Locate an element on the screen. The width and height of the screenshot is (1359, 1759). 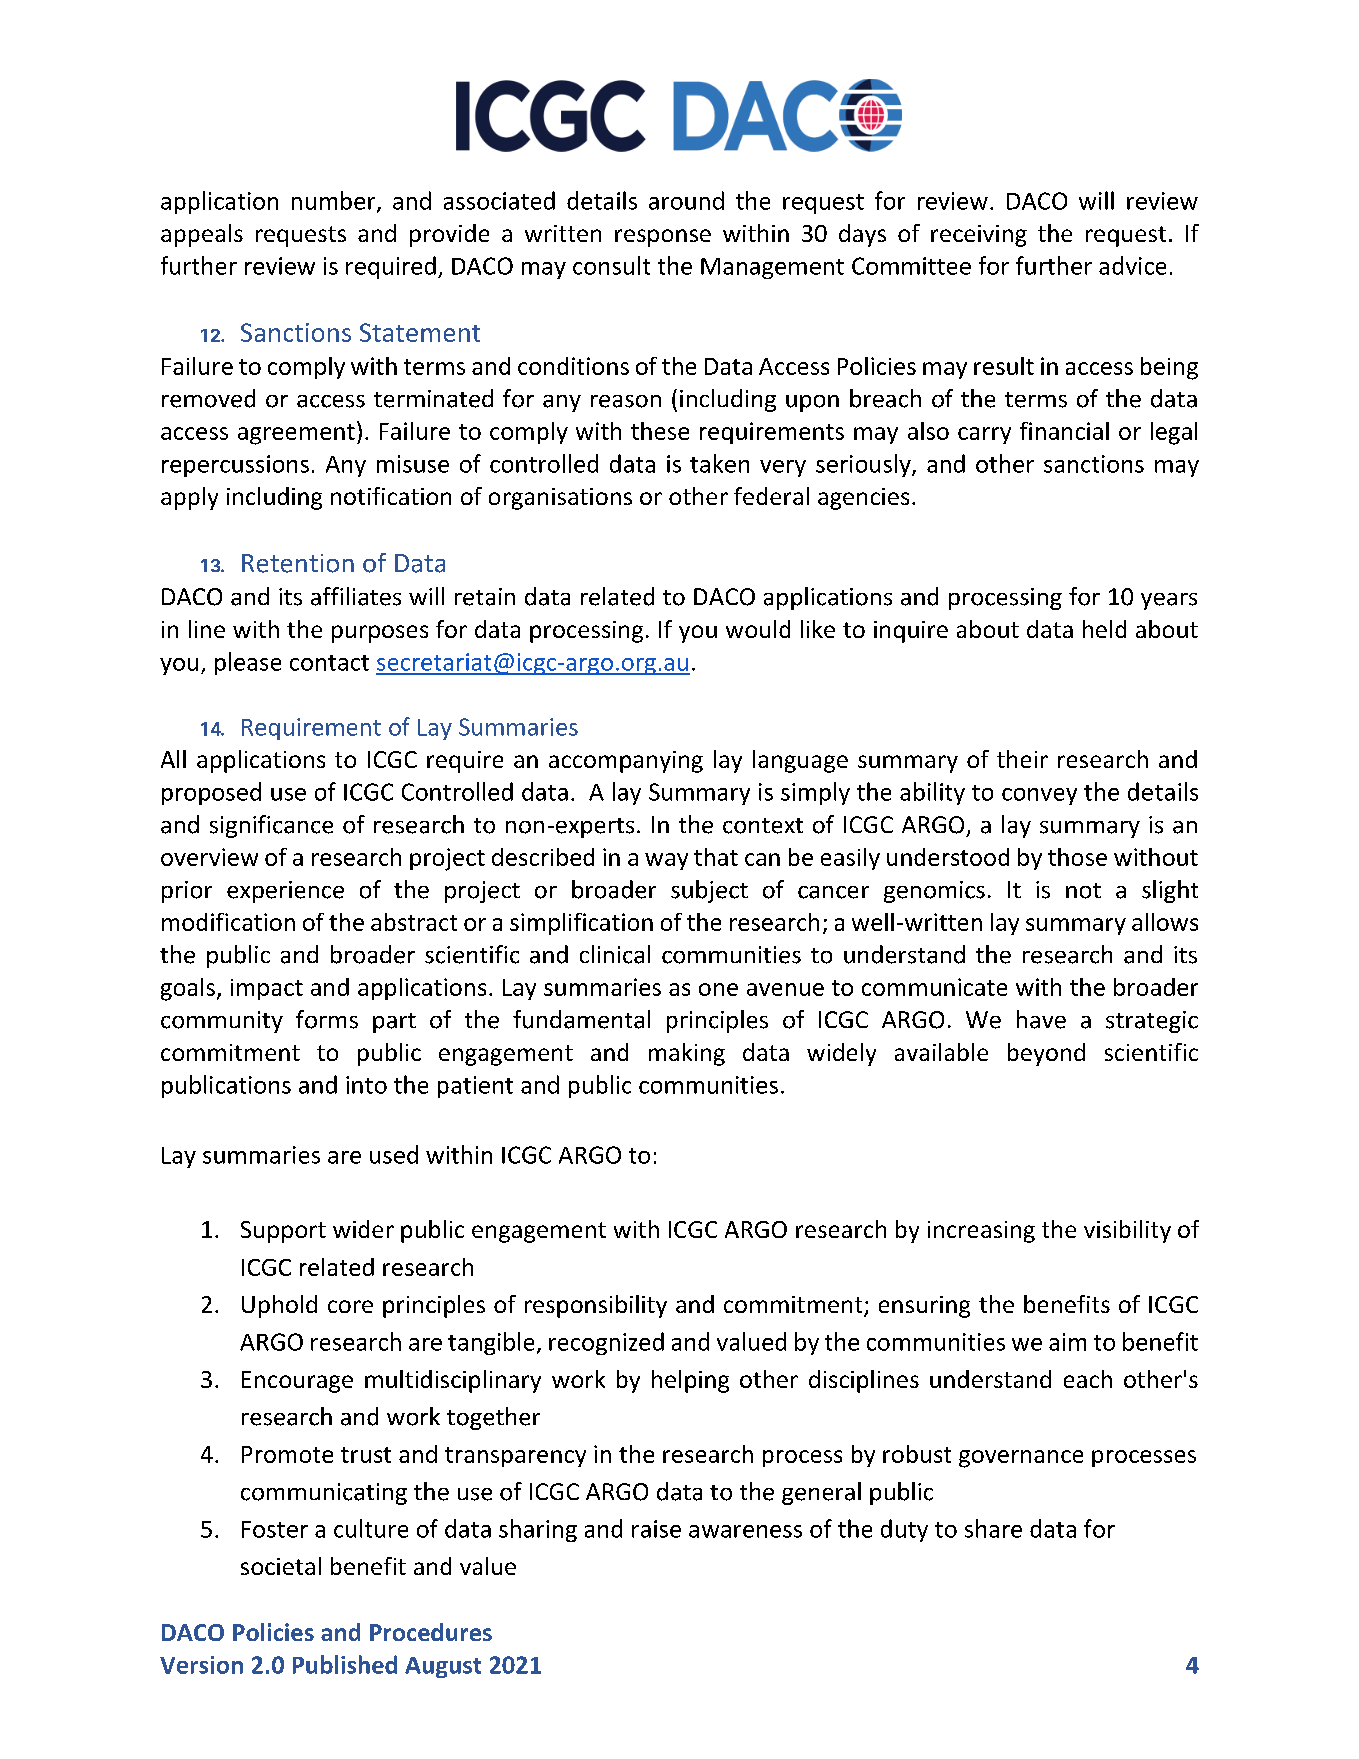
receiving is located at coordinates (979, 236).
